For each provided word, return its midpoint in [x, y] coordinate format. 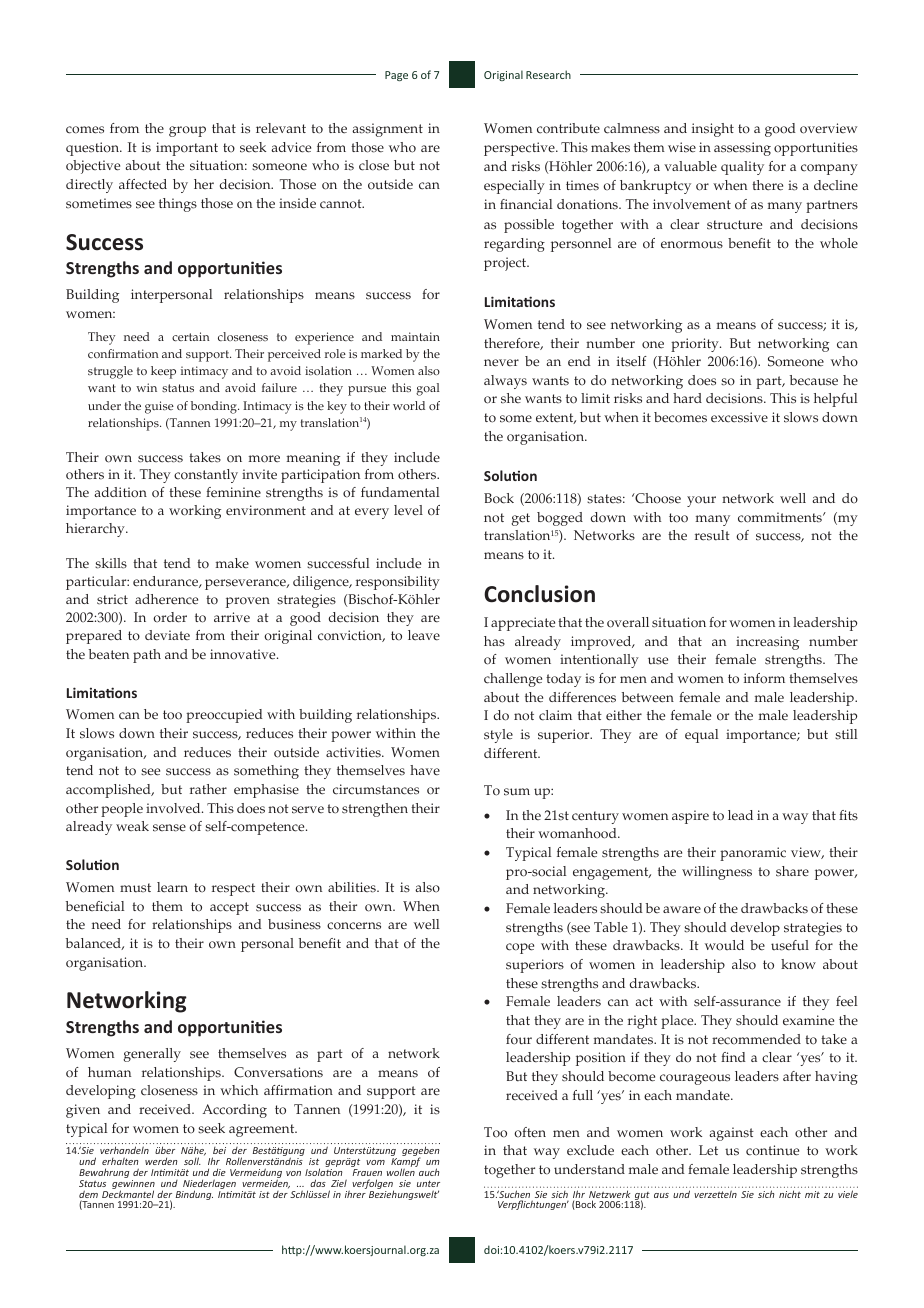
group [187, 131]
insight [713, 130]
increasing [767, 643]
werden [161, 1161]
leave [424, 635]
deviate [167, 635]
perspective [520, 149]
